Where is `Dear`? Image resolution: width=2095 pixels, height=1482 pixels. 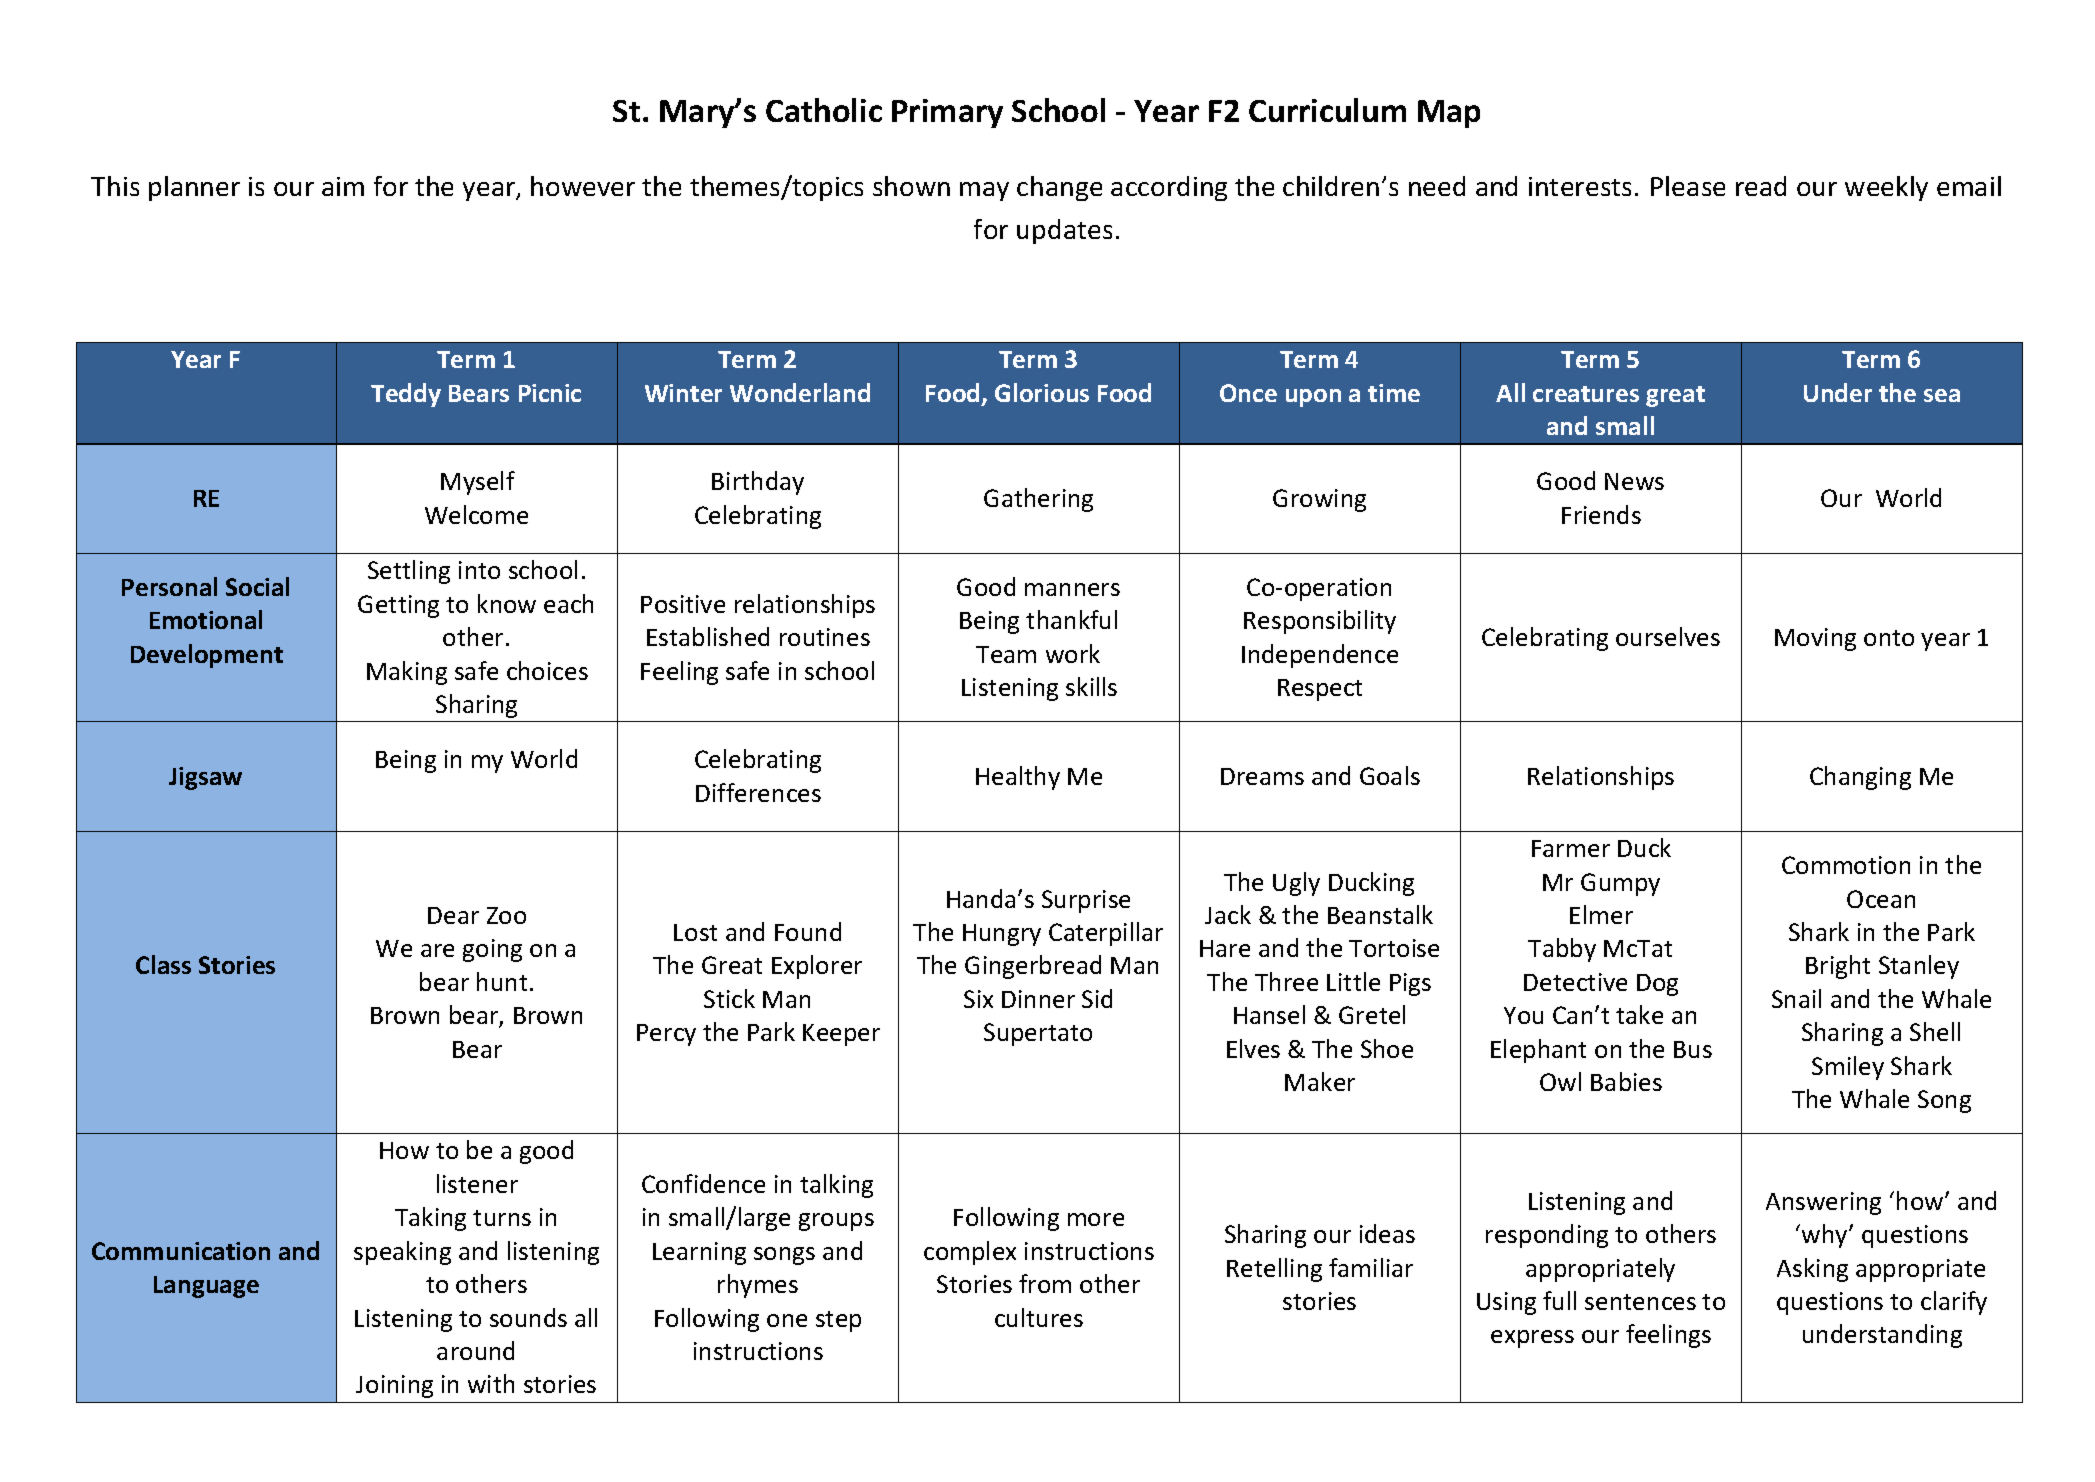
Dear is located at coordinates (453, 915).
